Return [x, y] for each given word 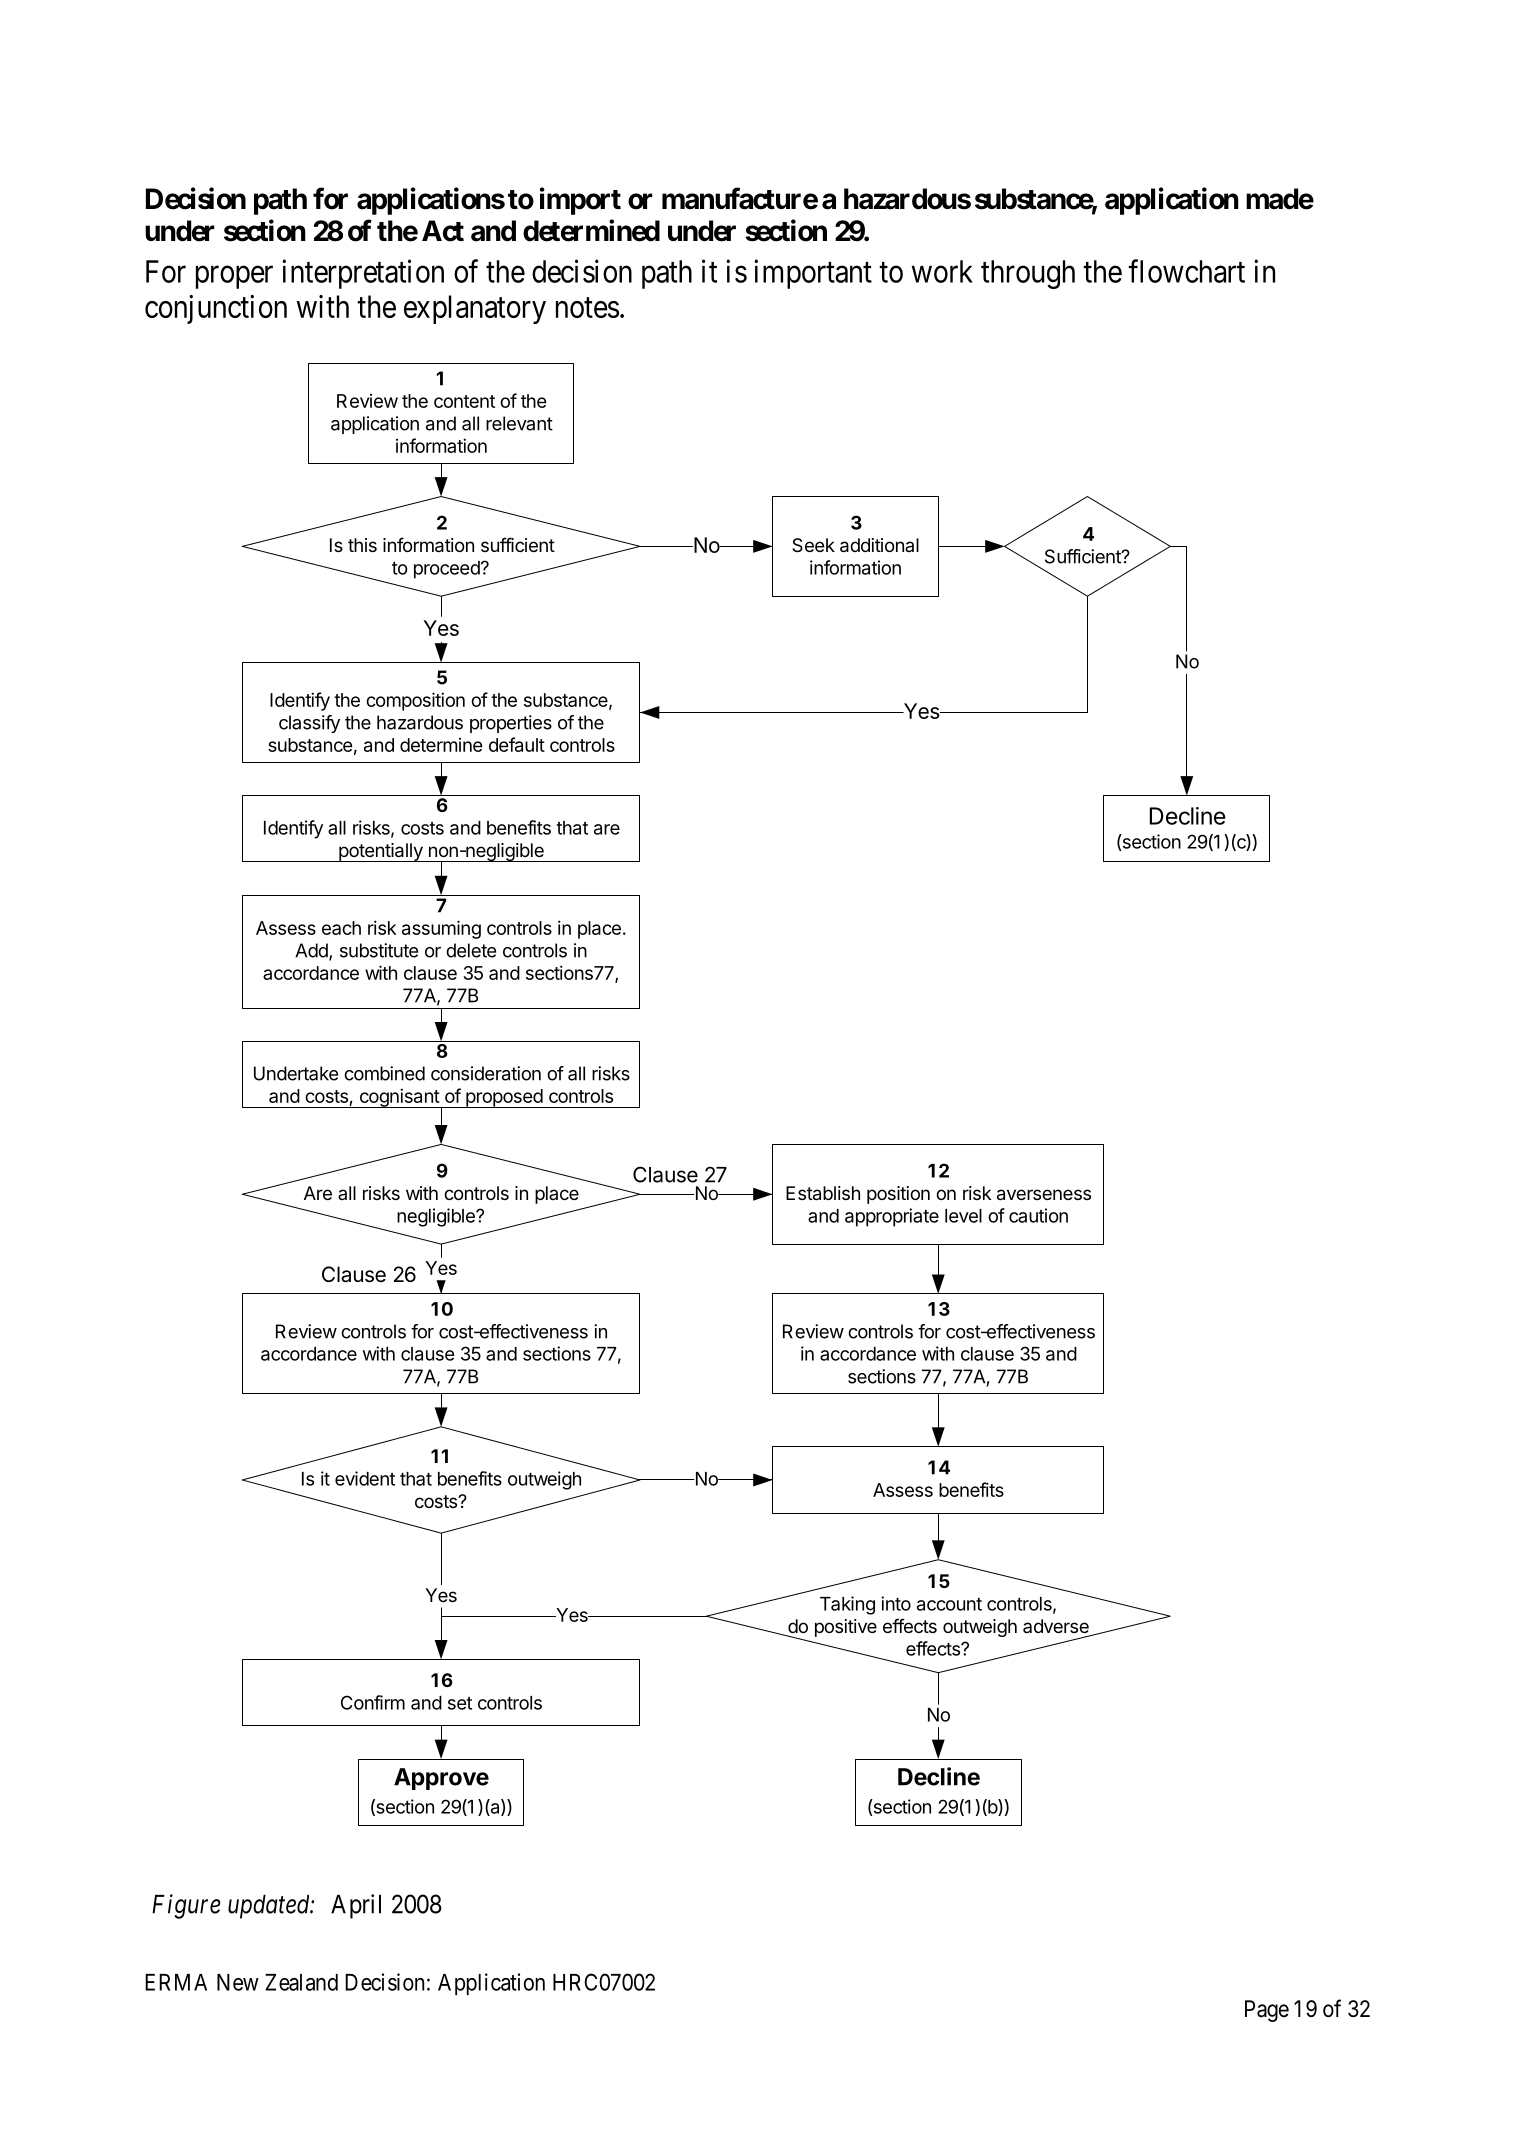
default [517, 744]
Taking [847, 1605]
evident [365, 1478]
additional [879, 545]
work [942, 271]
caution [1038, 1215]
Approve [441, 1779]
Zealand [301, 1982]
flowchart [1186, 271]
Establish [823, 1193]
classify [309, 724]
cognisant [399, 1098]
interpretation [363, 274]
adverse [1057, 1627]
